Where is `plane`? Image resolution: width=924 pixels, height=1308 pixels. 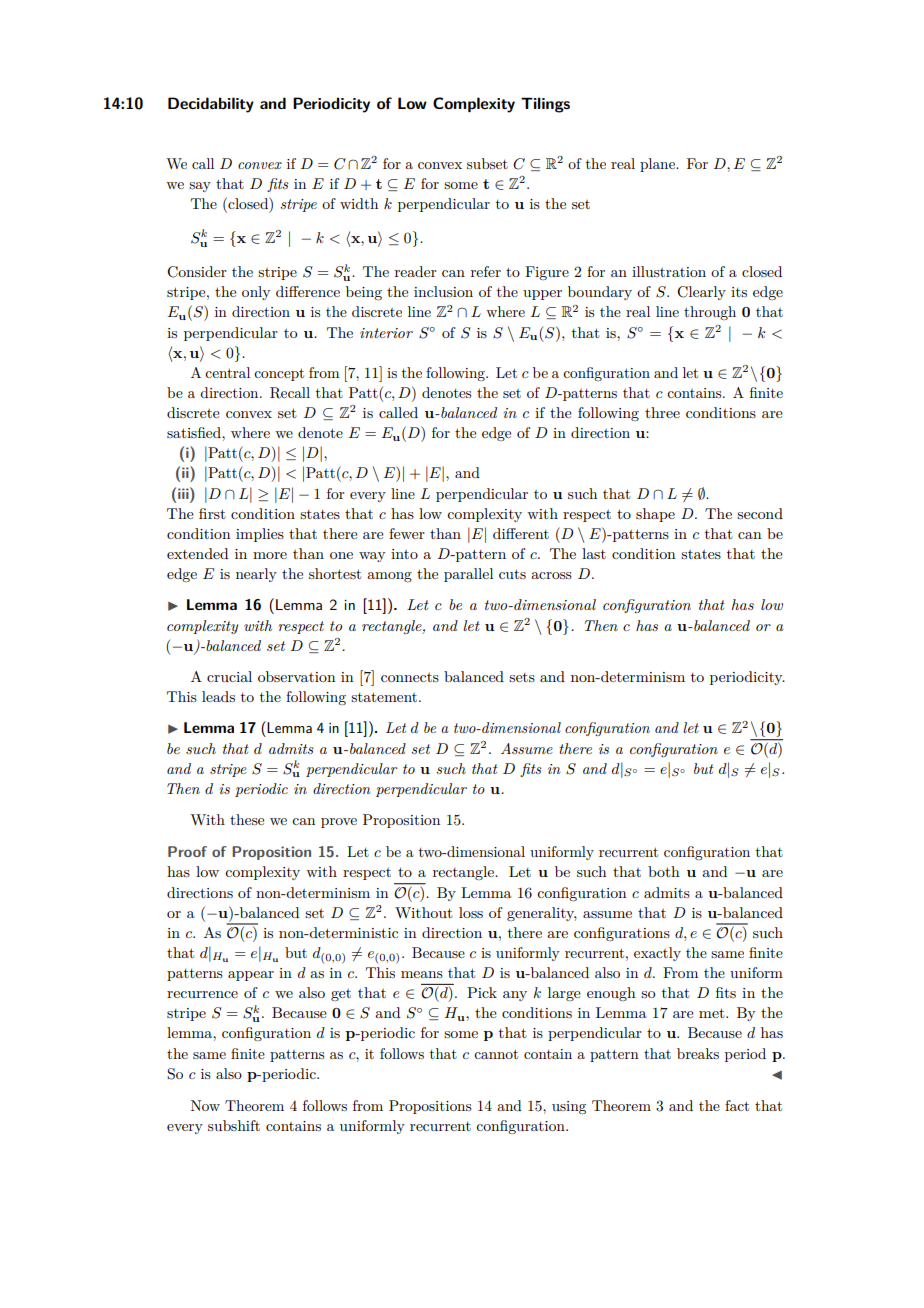 plane is located at coordinates (658, 165).
